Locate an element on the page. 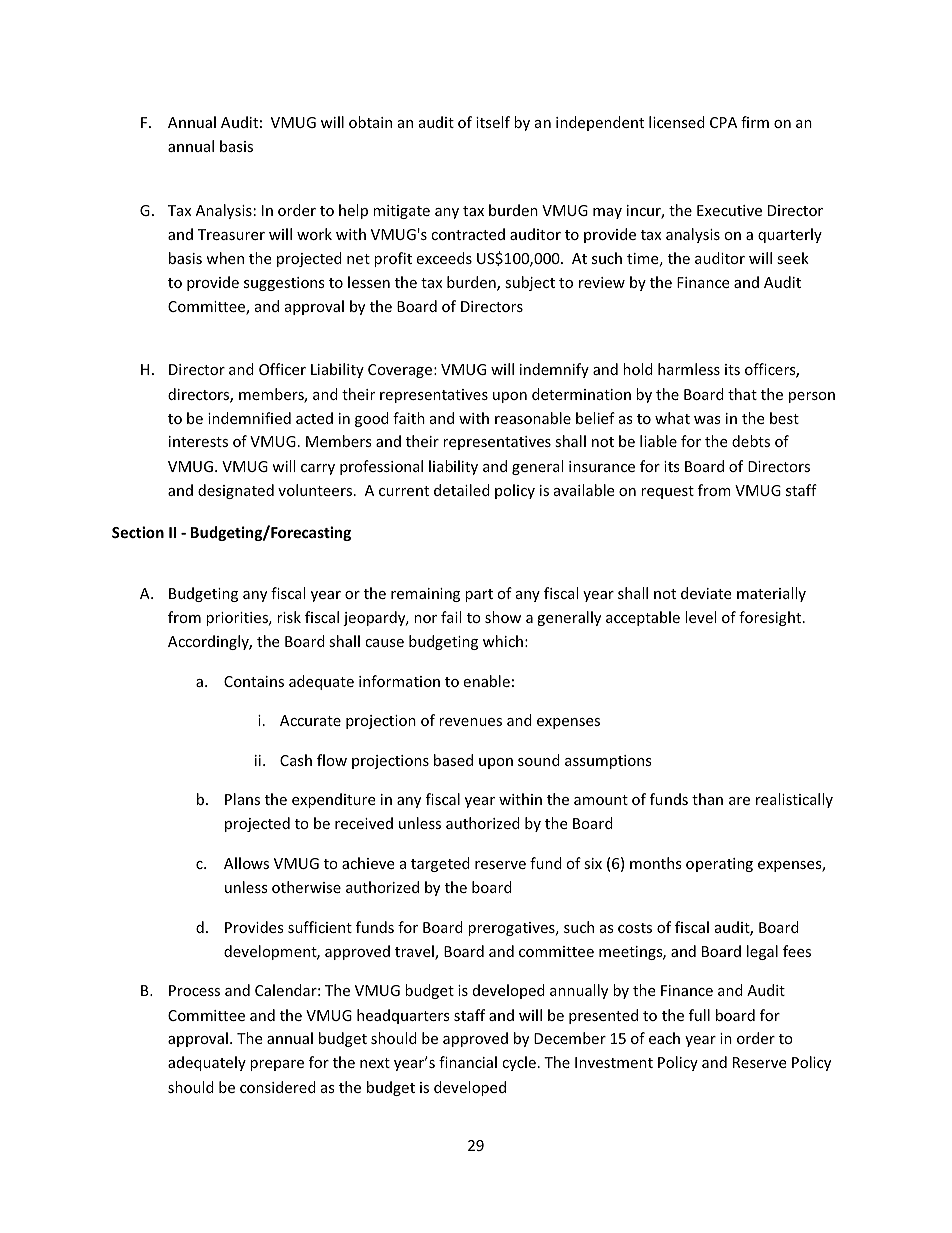 This image has width=952, height=1233. deviate is located at coordinates (706, 593).
